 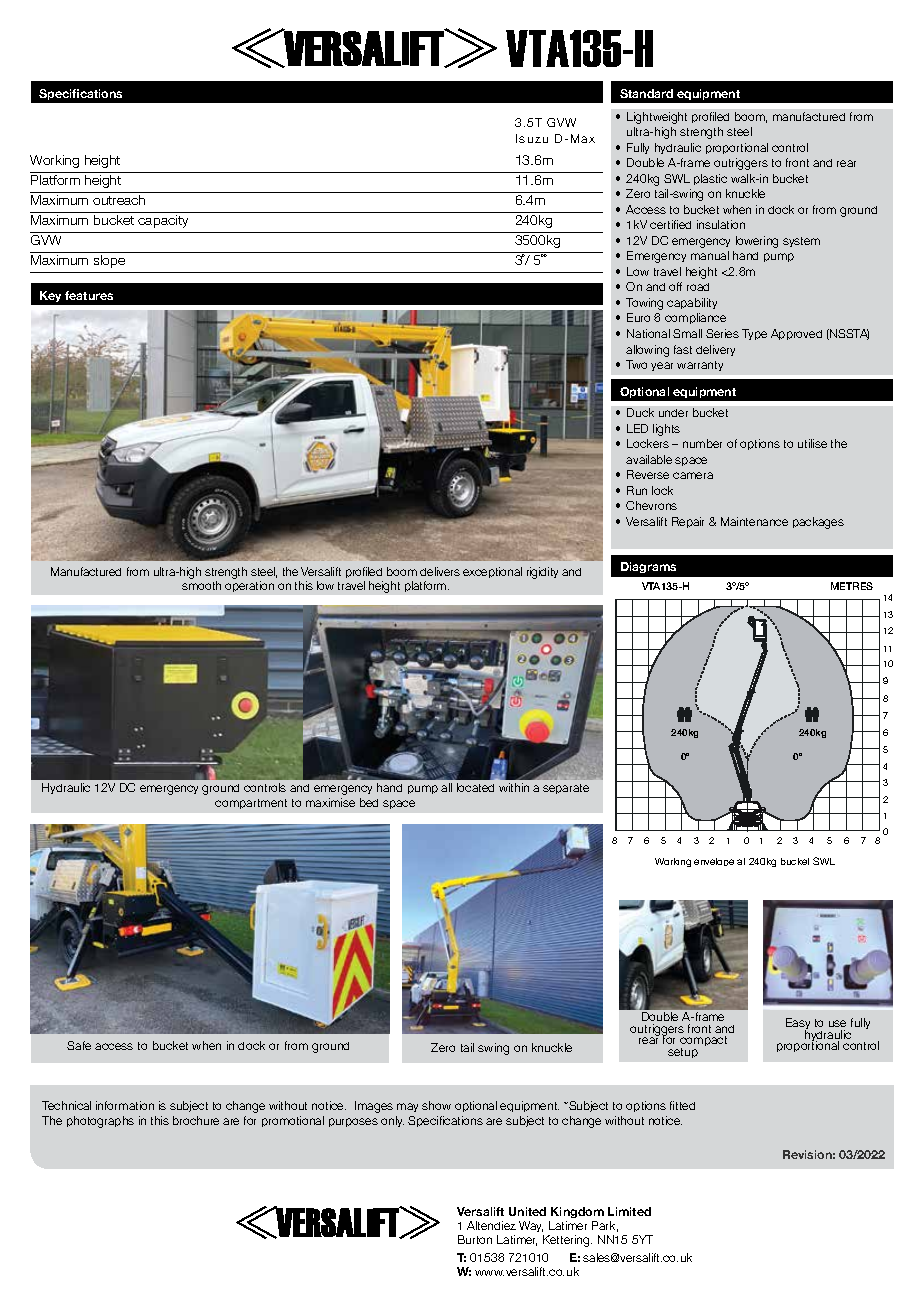 What do you see at coordinates (89, 295) in the screenshot?
I see `features` at bounding box center [89, 295].
